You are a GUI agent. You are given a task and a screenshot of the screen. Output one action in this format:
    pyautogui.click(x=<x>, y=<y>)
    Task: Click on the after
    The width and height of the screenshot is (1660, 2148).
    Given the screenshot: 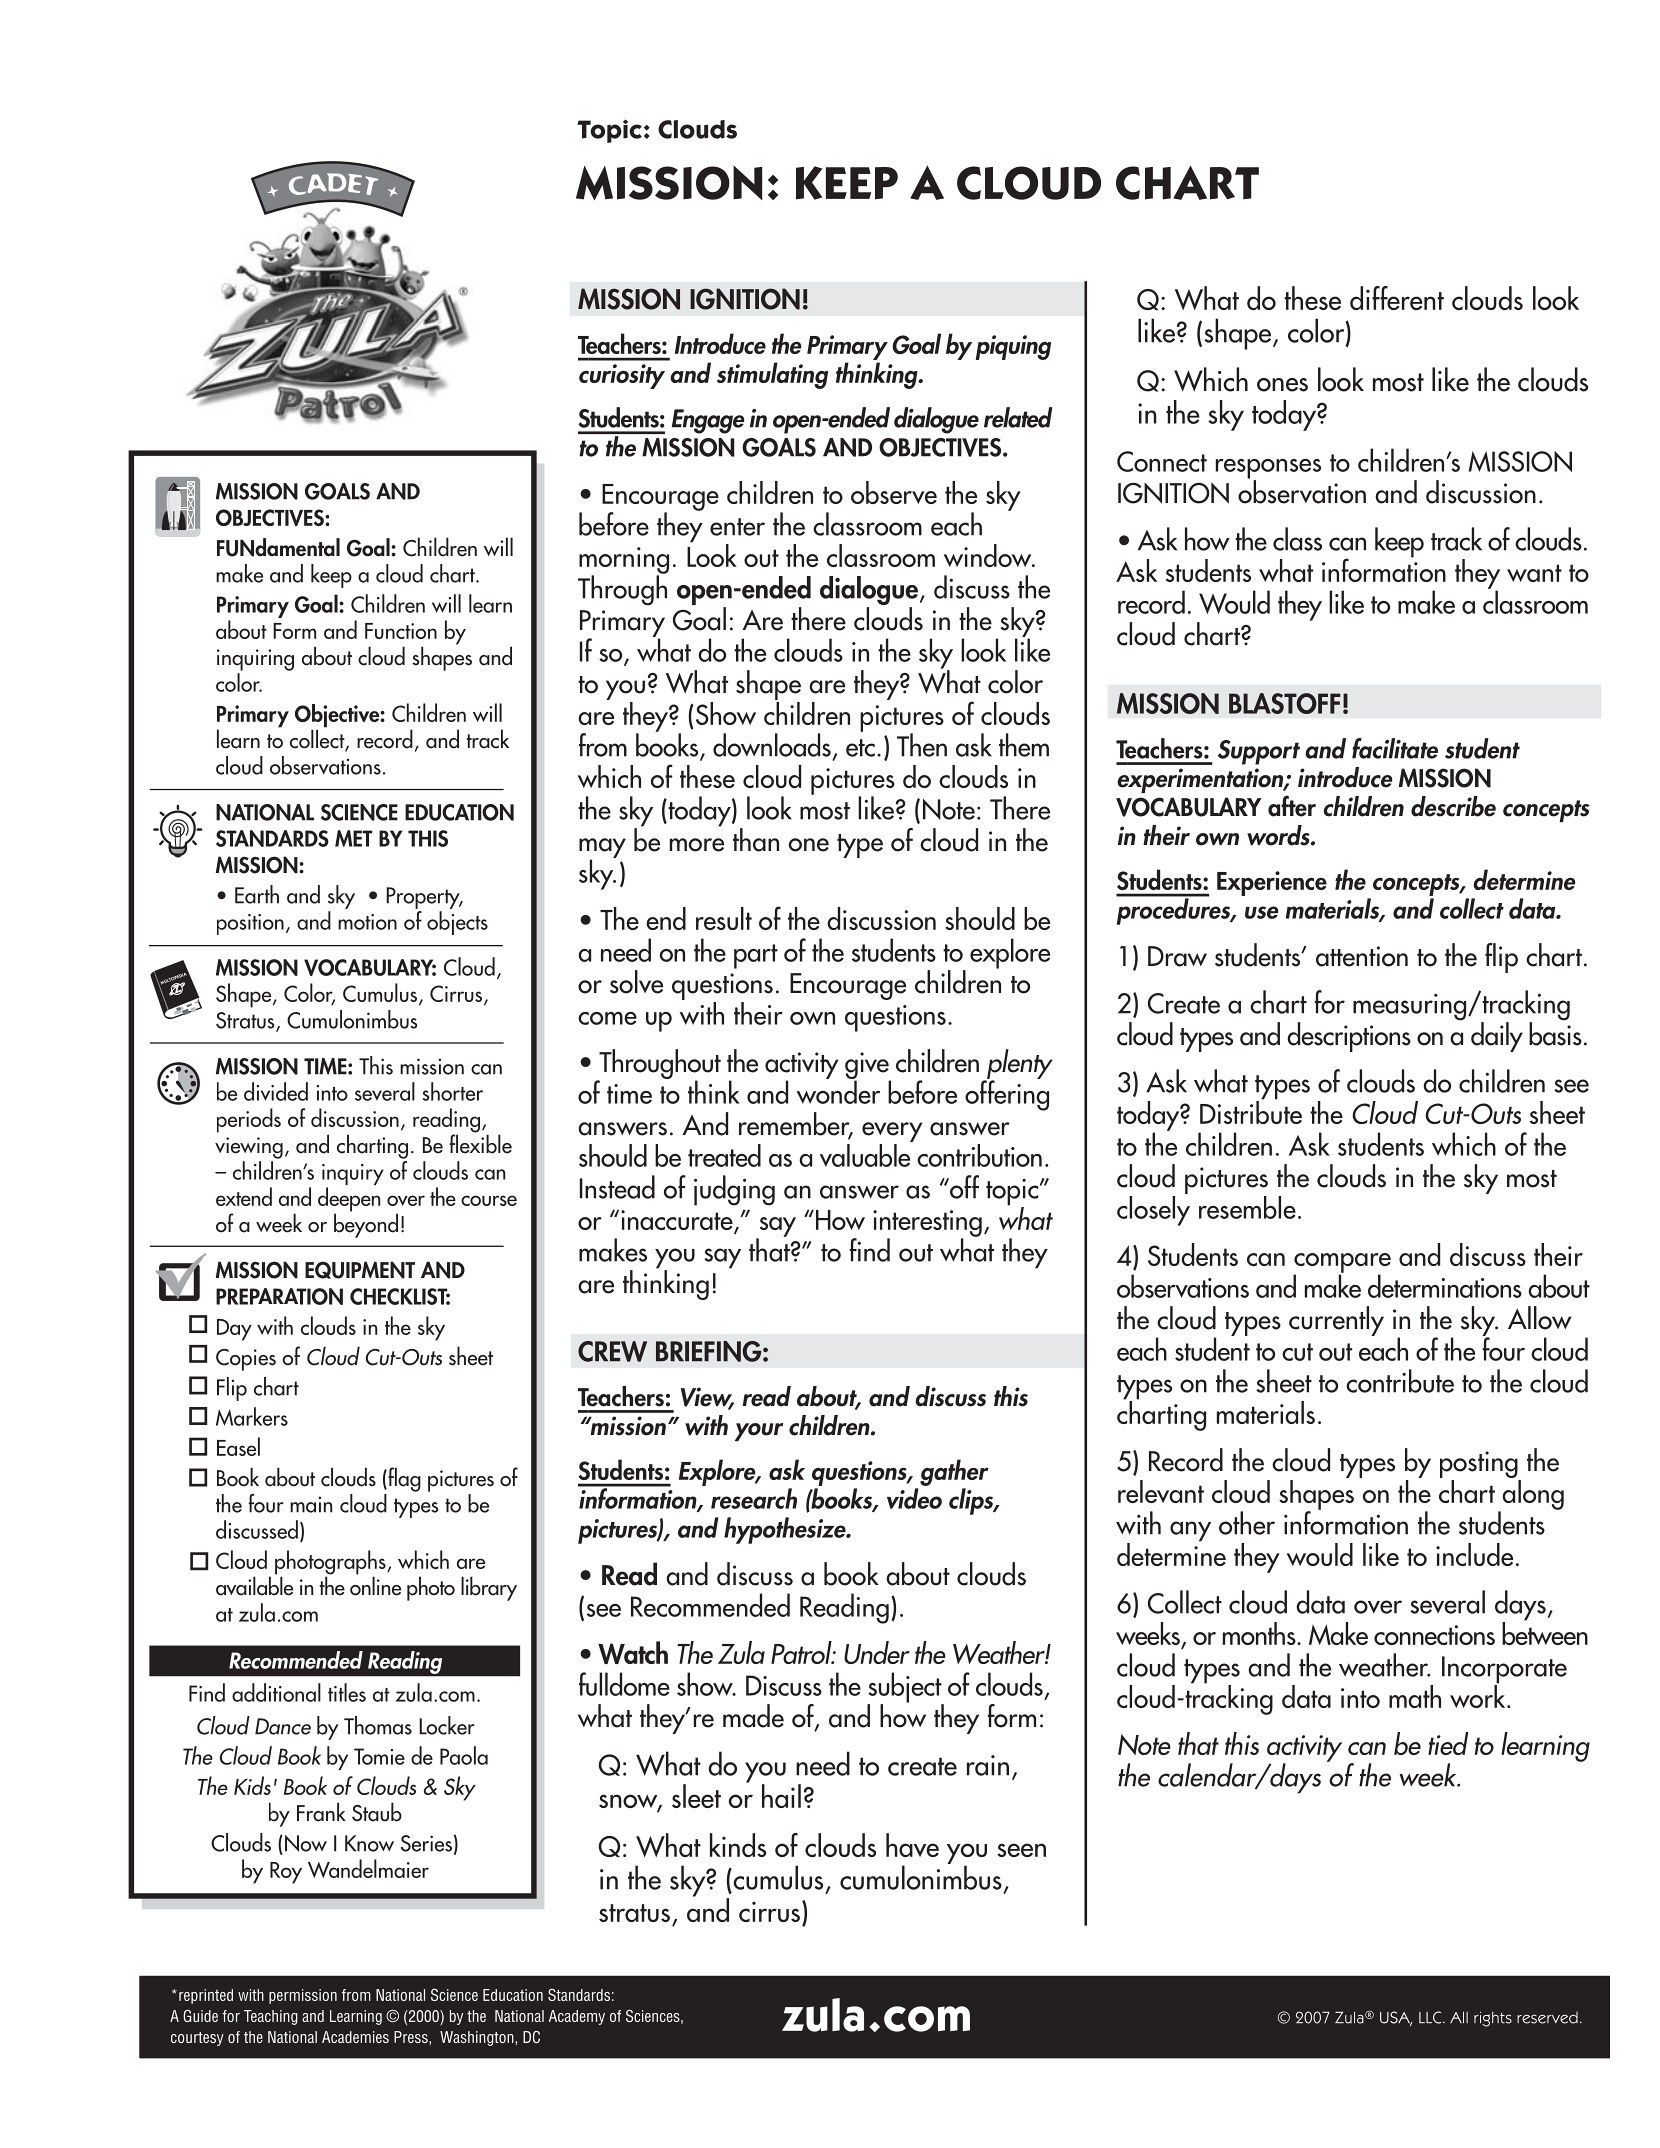 What is the action you would take?
    pyautogui.click(x=1292, y=806)
